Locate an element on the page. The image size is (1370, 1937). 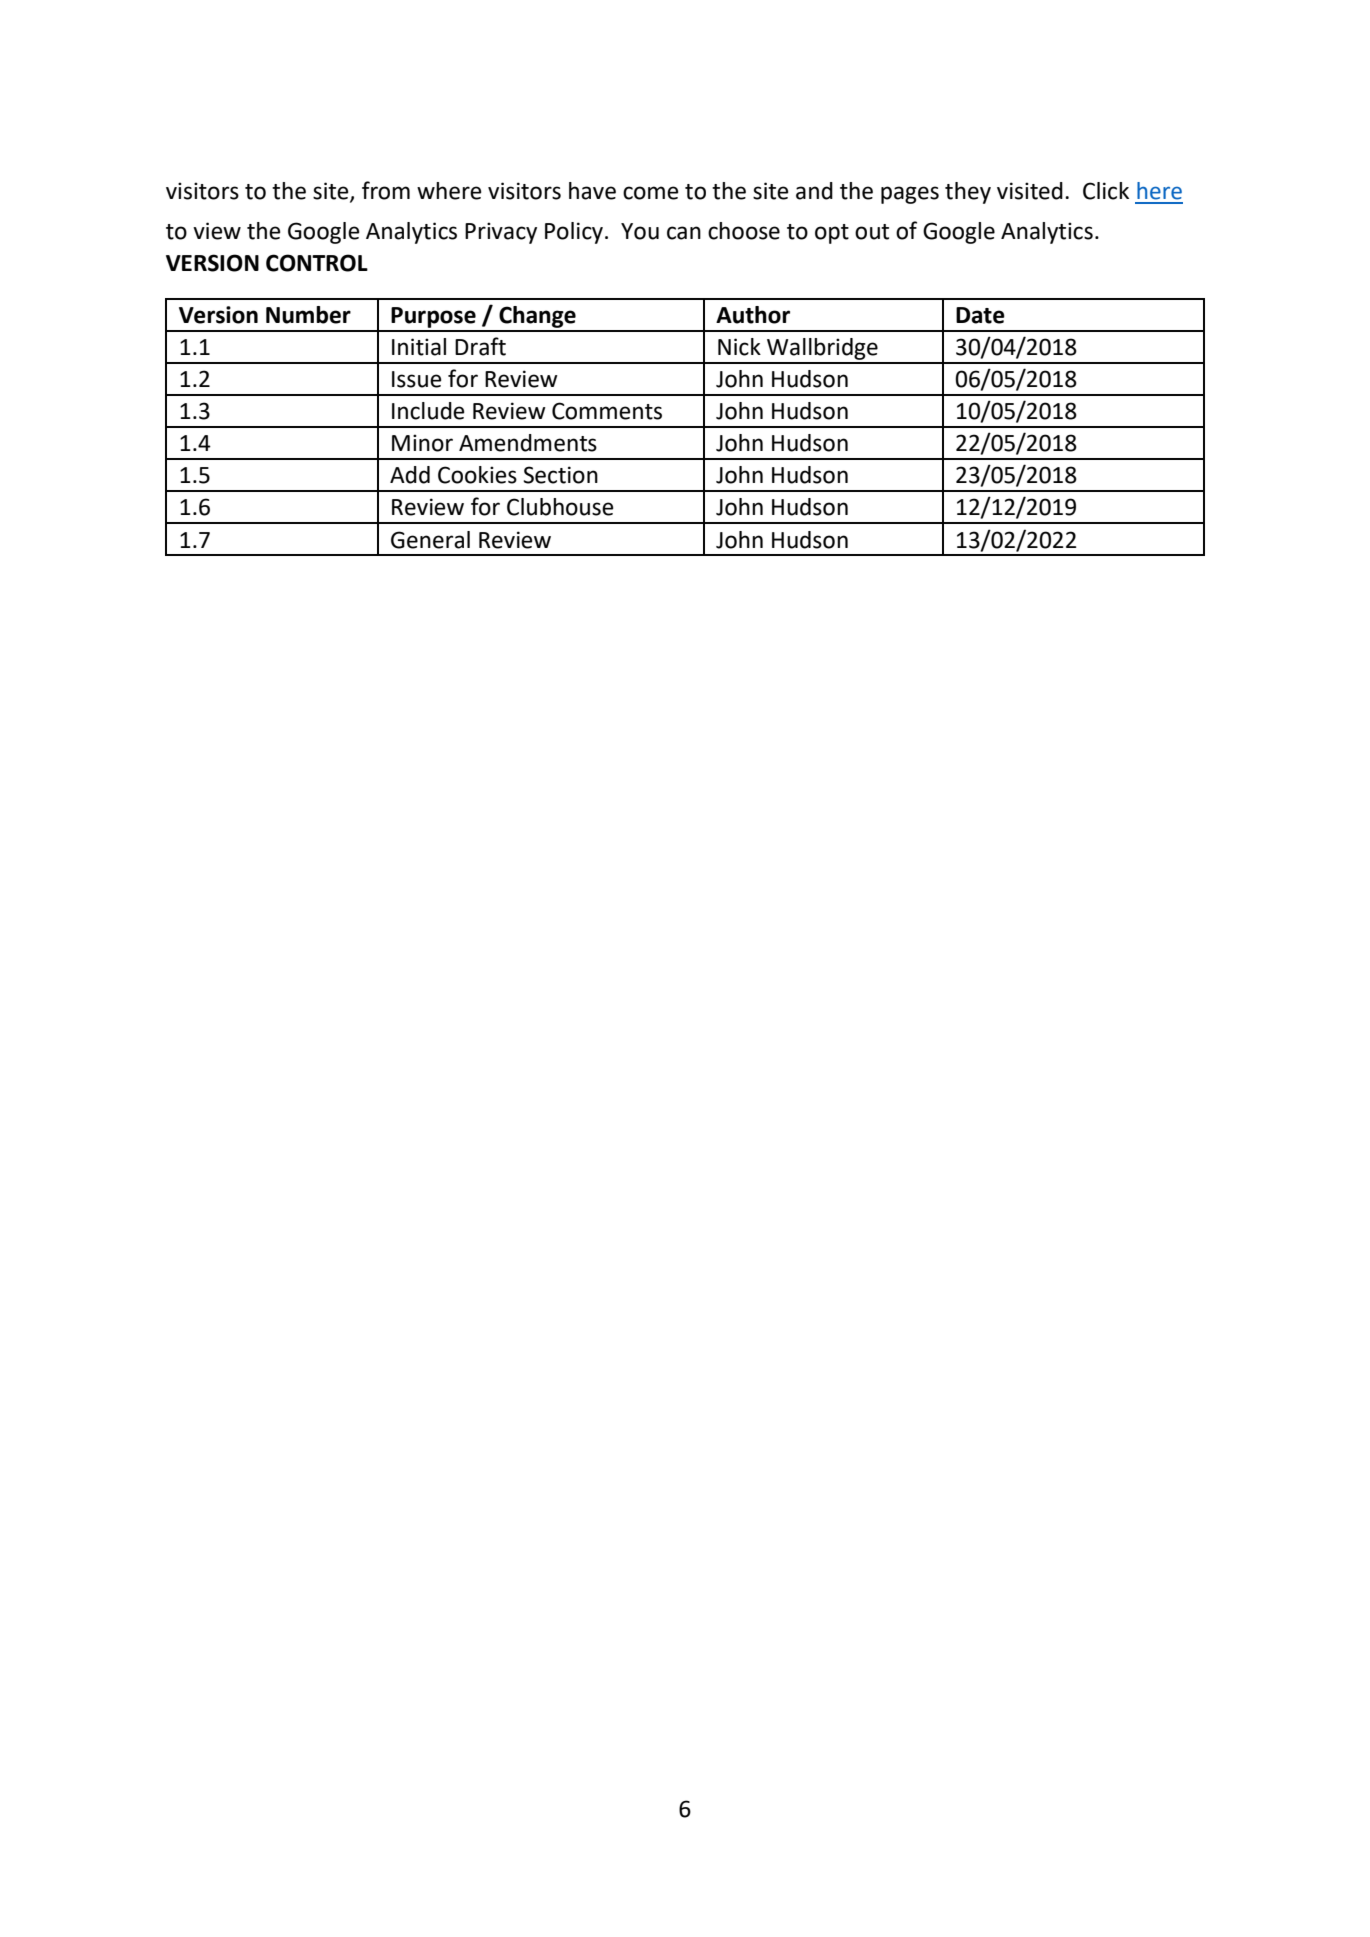
they is located at coordinates (968, 193).
